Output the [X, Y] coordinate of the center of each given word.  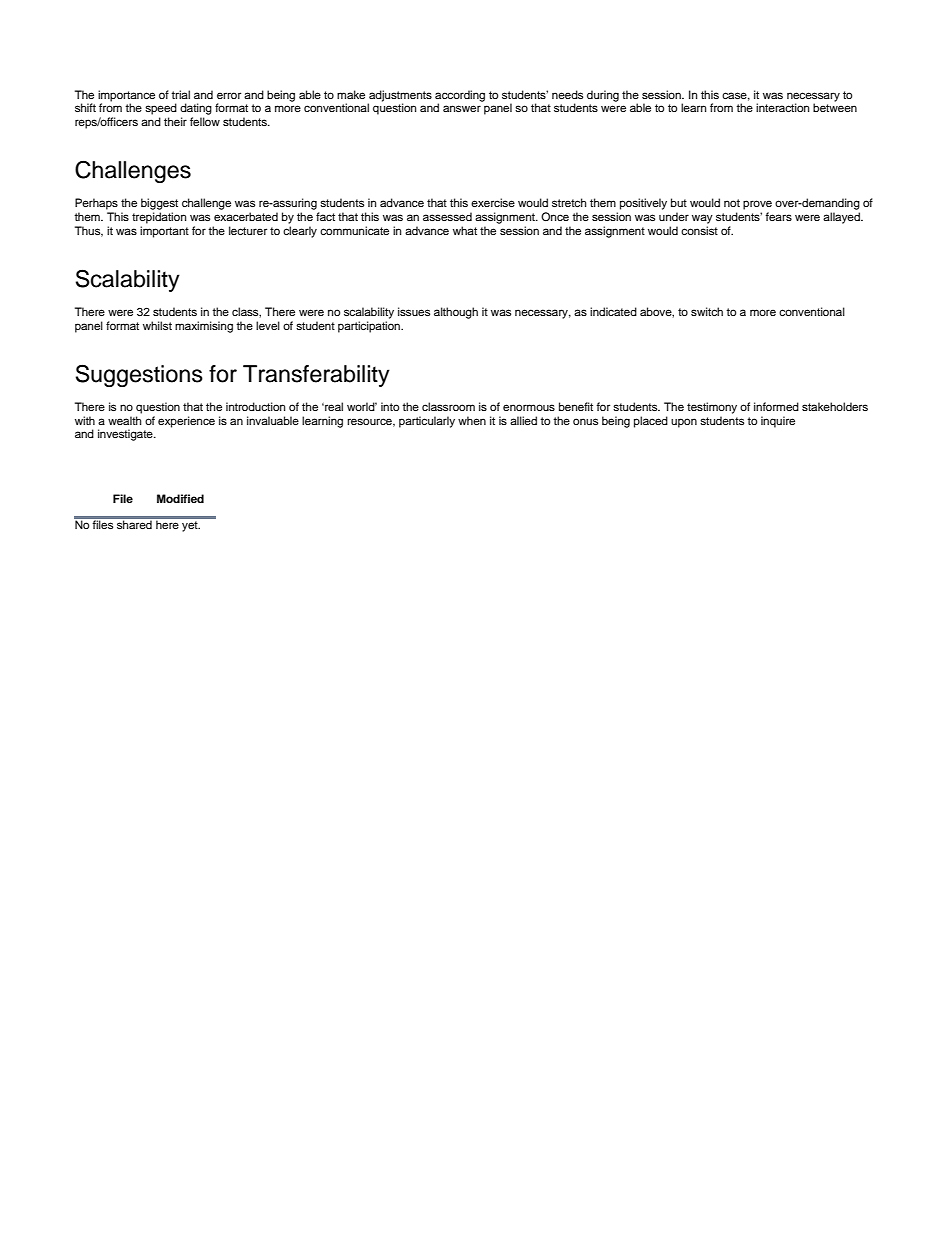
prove [757, 205]
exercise [493, 202]
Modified [180, 498]
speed [161, 109]
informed [776, 406]
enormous [529, 407]
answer [462, 108]
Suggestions [139, 375]
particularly [427, 422]
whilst [157, 325]
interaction [782, 107]
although [456, 313]
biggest [159, 204]
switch [707, 311]
